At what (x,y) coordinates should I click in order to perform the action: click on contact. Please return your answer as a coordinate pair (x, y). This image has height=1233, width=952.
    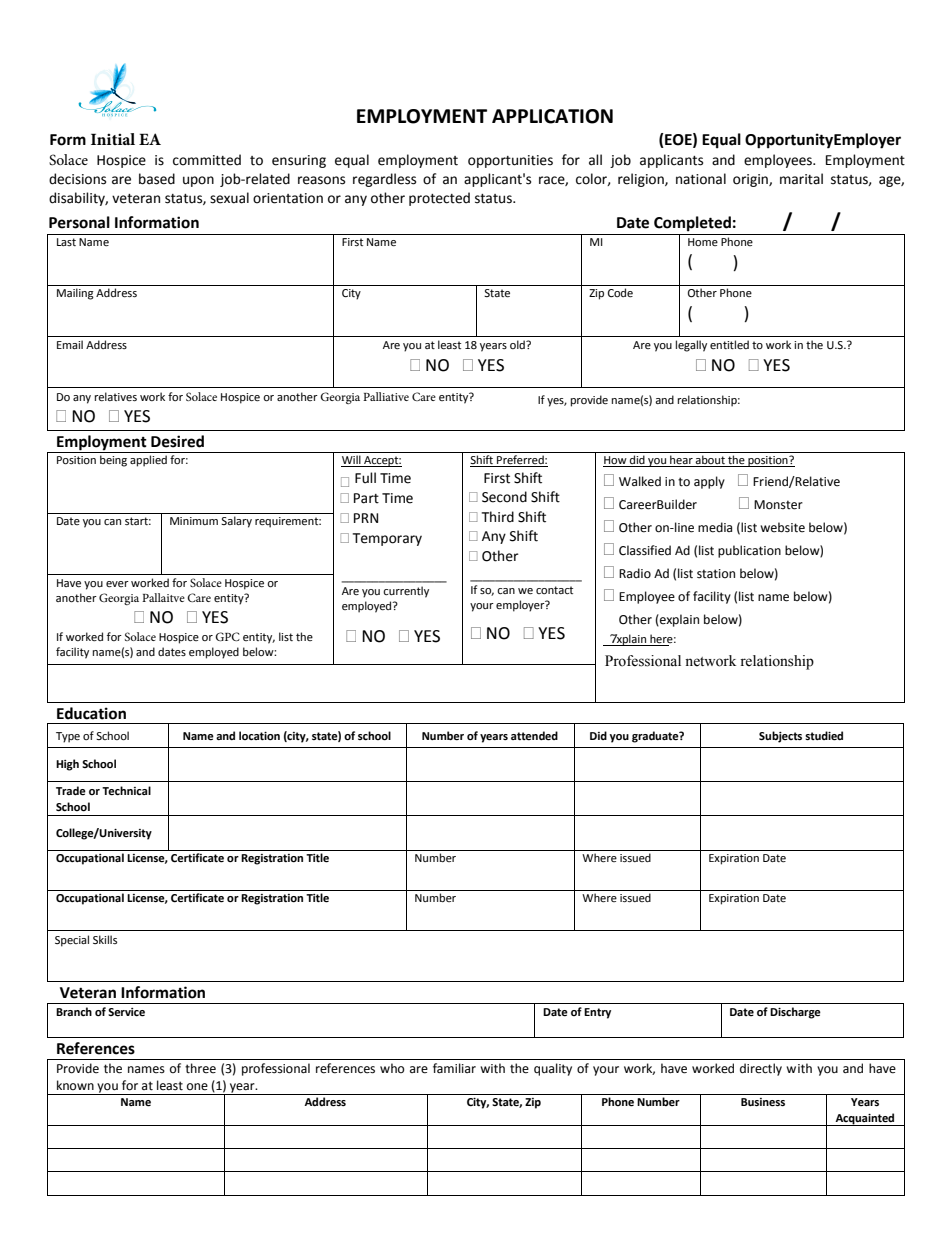
    Looking at the image, I should click on (554, 590).
